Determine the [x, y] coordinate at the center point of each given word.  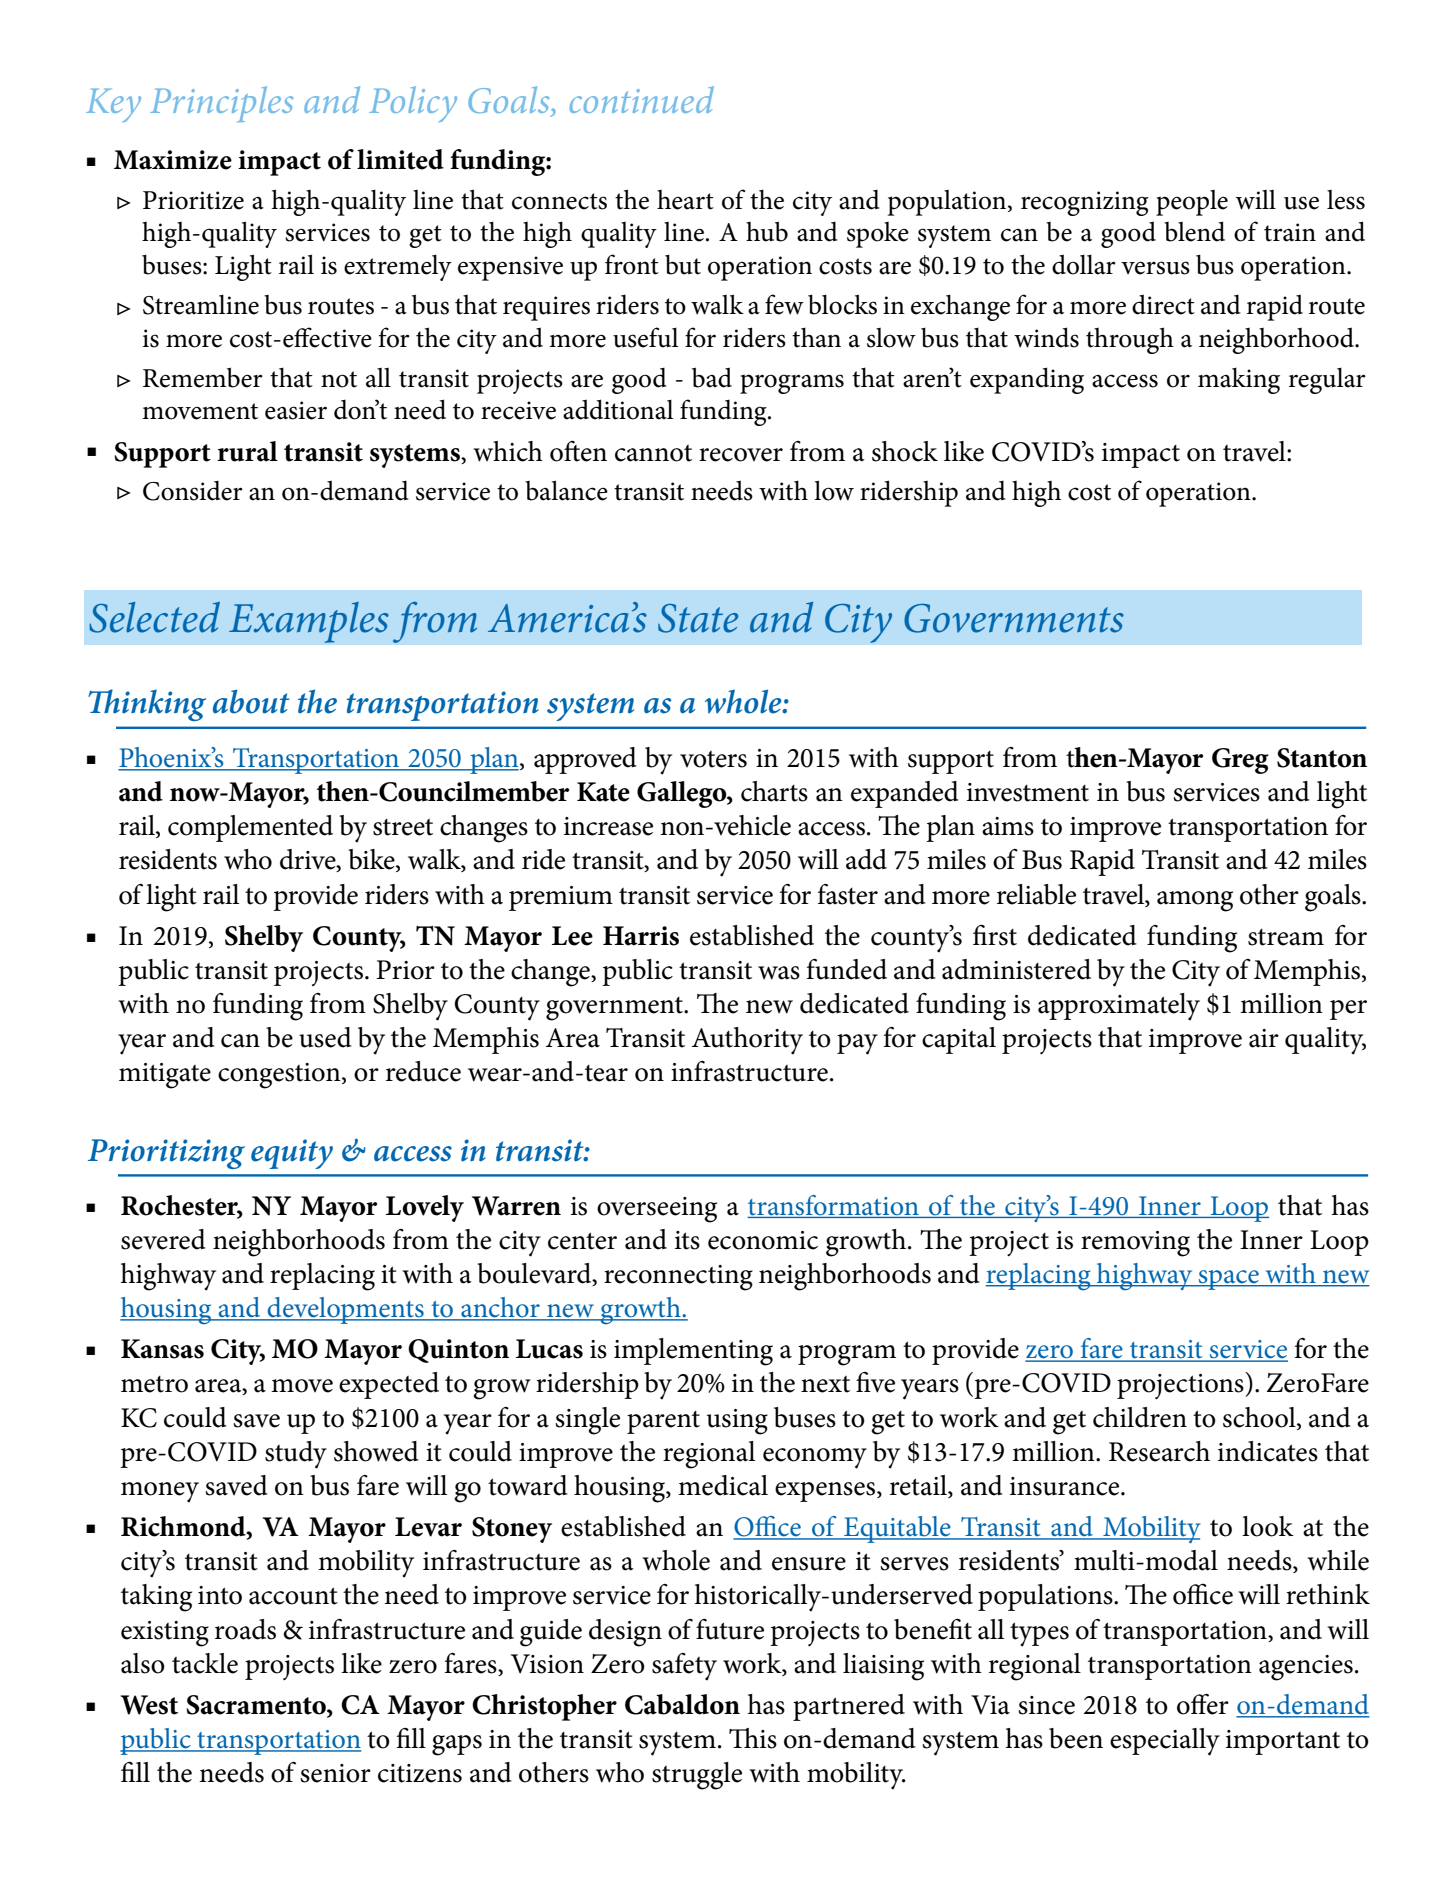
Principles [221, 104]
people [1192, 203]
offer [1203, 1704]
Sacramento [257, 1706]
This [753, 1738]
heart [685, 200]
